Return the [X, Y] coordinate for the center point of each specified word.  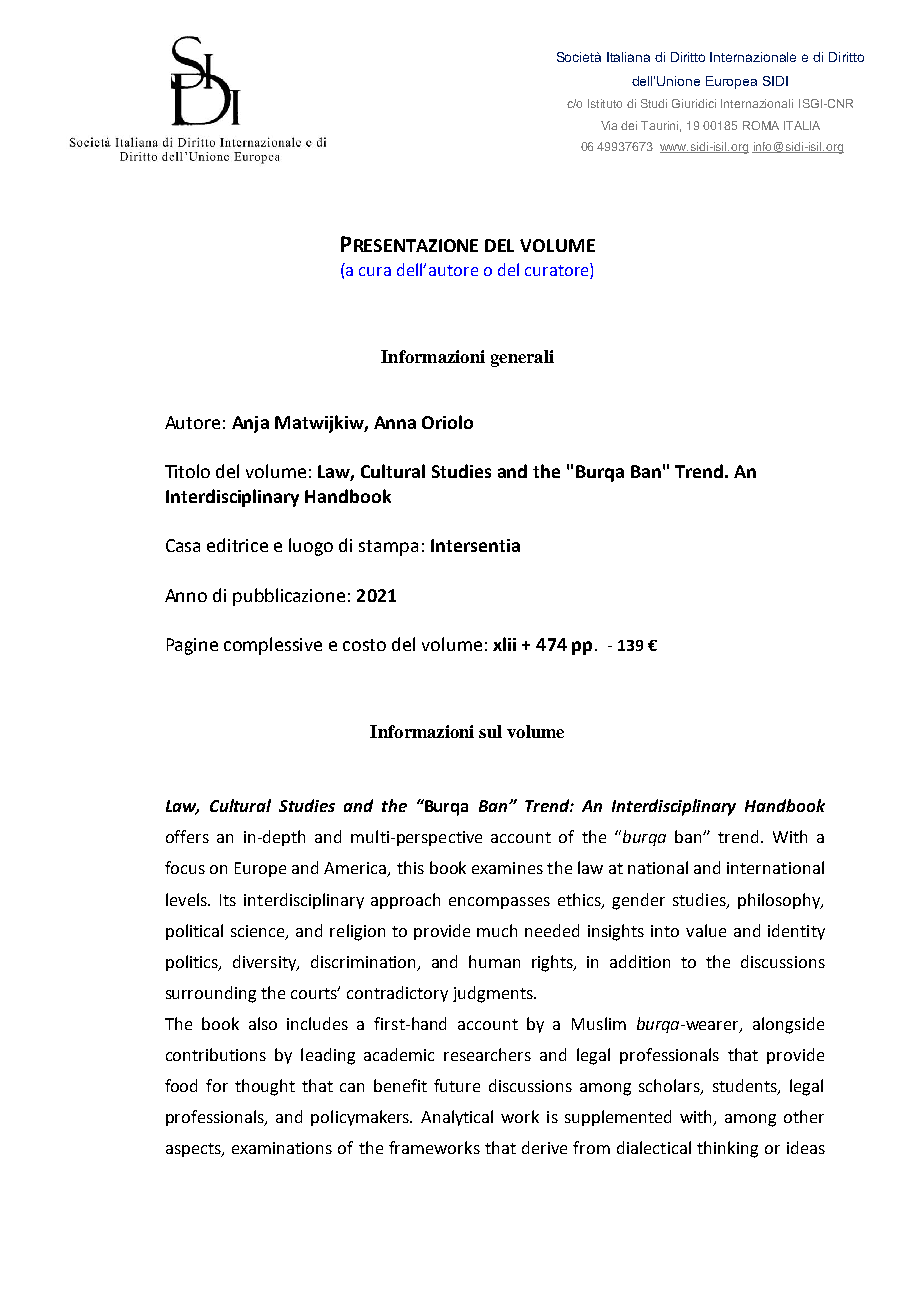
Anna [395, 422]
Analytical [457, 1118]
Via [609, 125]
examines [507, 868]
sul [490, 731]
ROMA [761, 125]
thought [265, 1087]
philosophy [780, 901]
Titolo [187, 471]
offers [187, 836]
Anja [250, 424]
